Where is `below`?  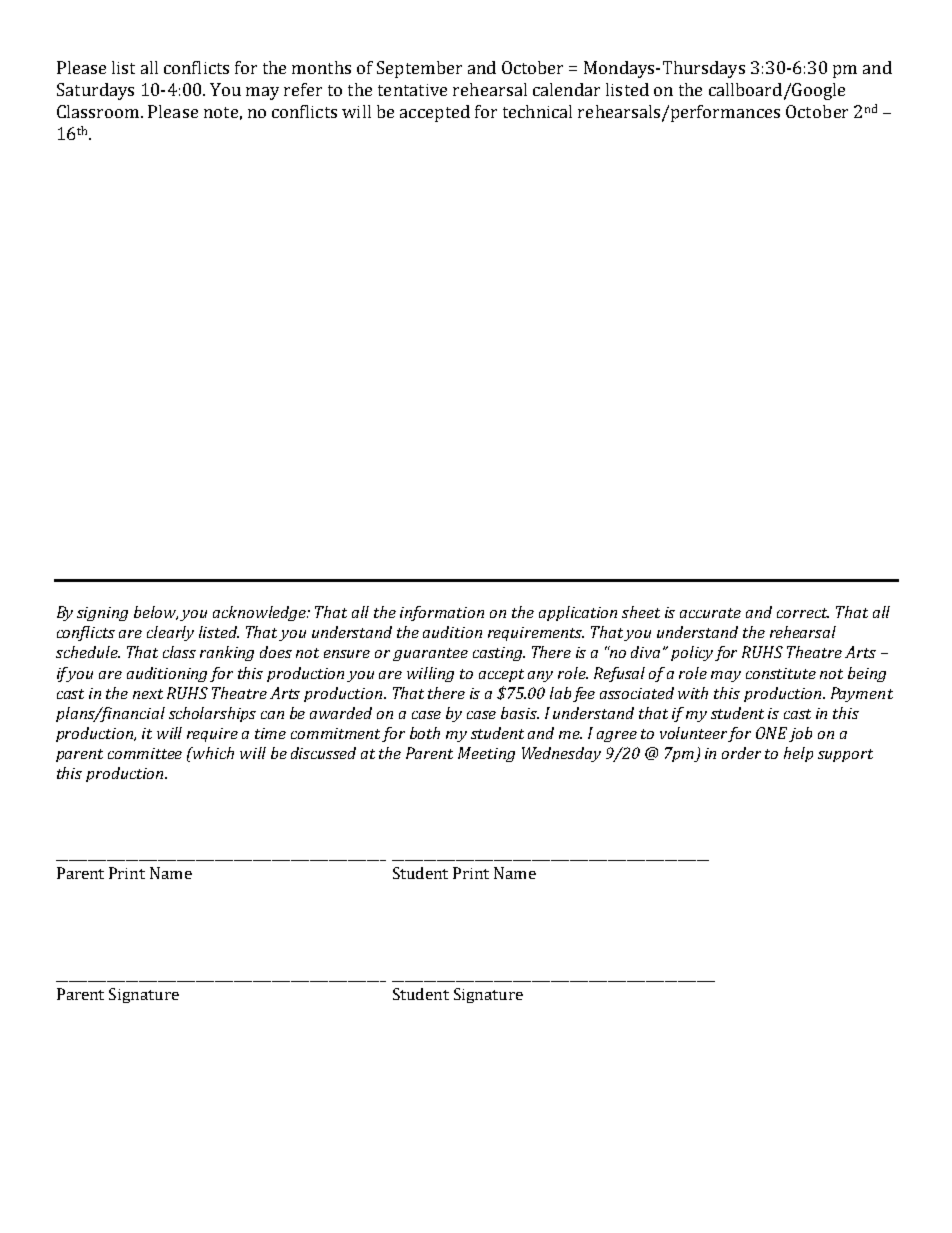
below is located at coordinates (156, 613).
